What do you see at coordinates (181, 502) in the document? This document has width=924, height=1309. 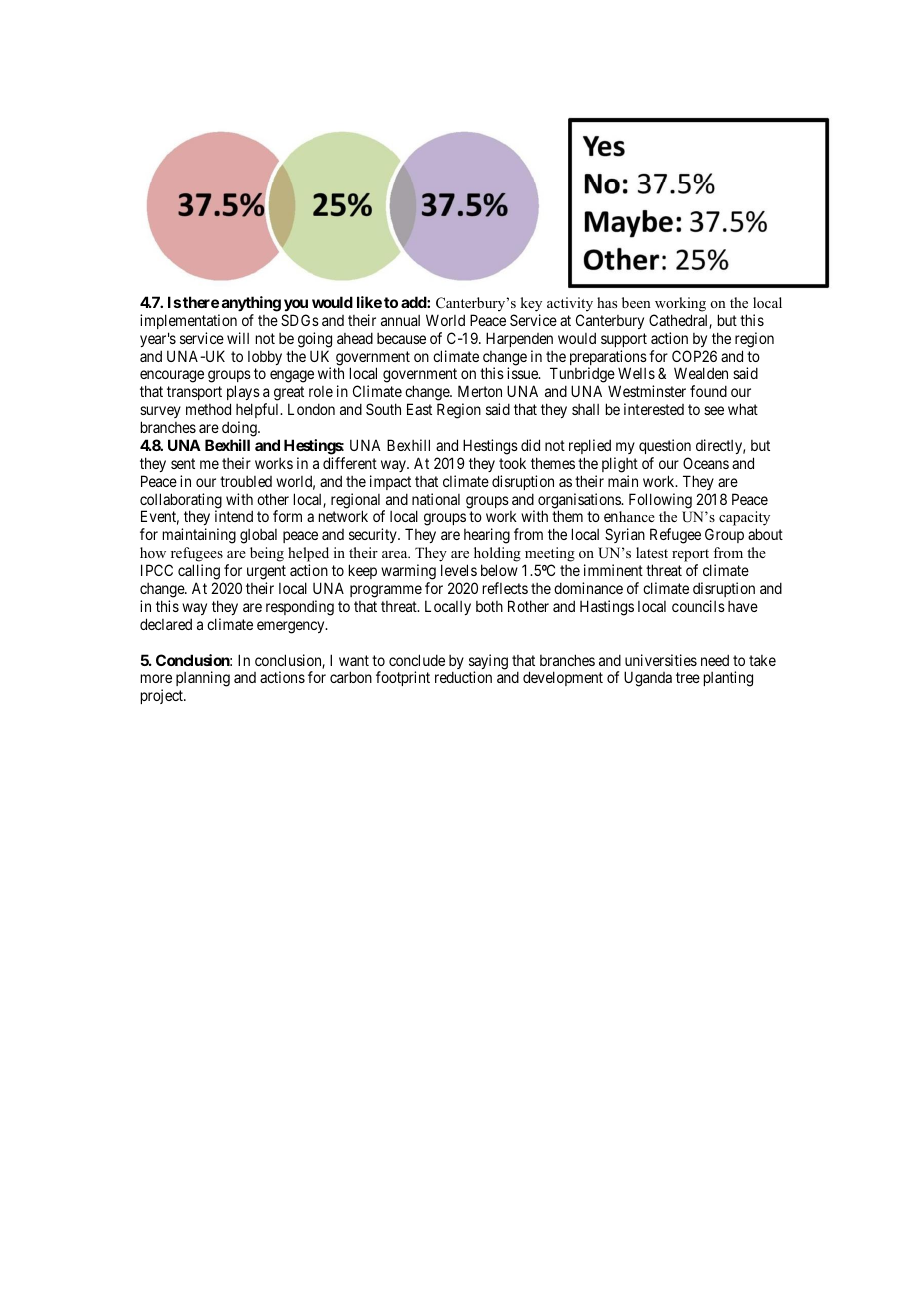 I see `collaborating` at bounding box center [181, 502].
